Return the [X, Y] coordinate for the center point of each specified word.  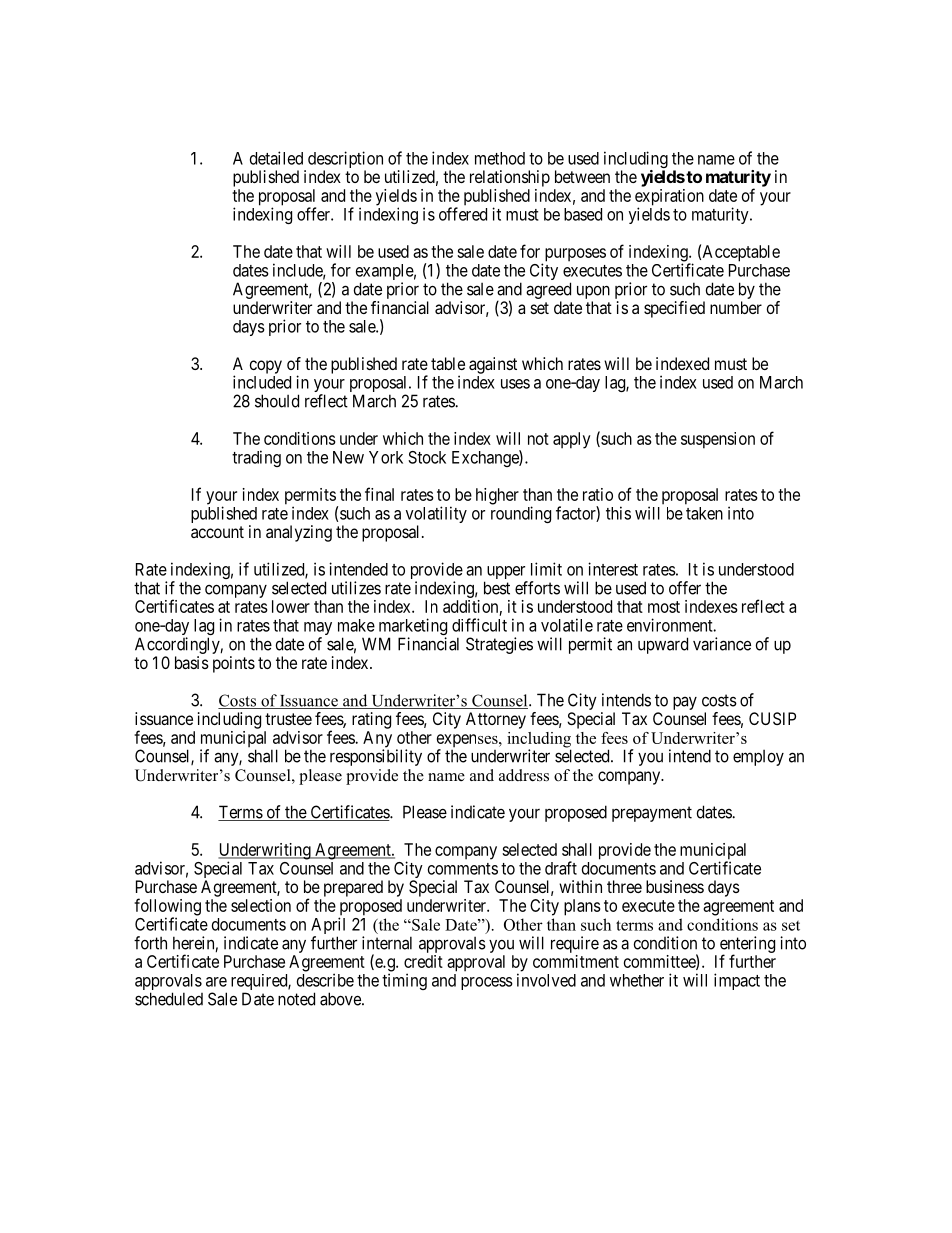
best [497, 588]
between [582, 176]
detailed [276, 158]
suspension [718, 440]
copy [266, 367]
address [524, 775]
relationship [510, 178]
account [217, 532]
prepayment [652, 814]
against [493, 365]
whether [637, 980]
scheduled [169, 999]
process [487, 983]
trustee [288, 719]
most [664, 607]
